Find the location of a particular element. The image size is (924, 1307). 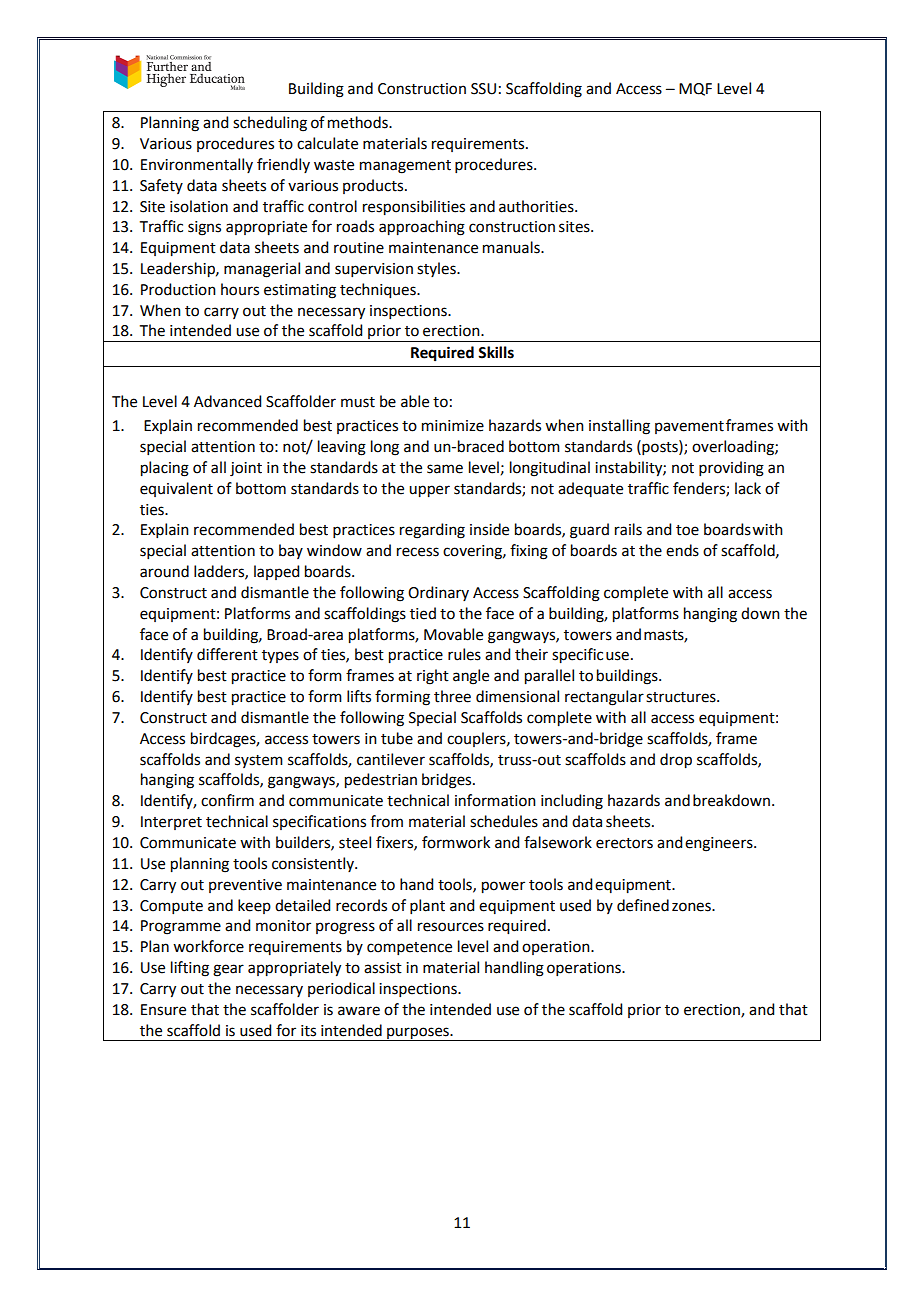

cantilever is located at coordinates (391, 759).
